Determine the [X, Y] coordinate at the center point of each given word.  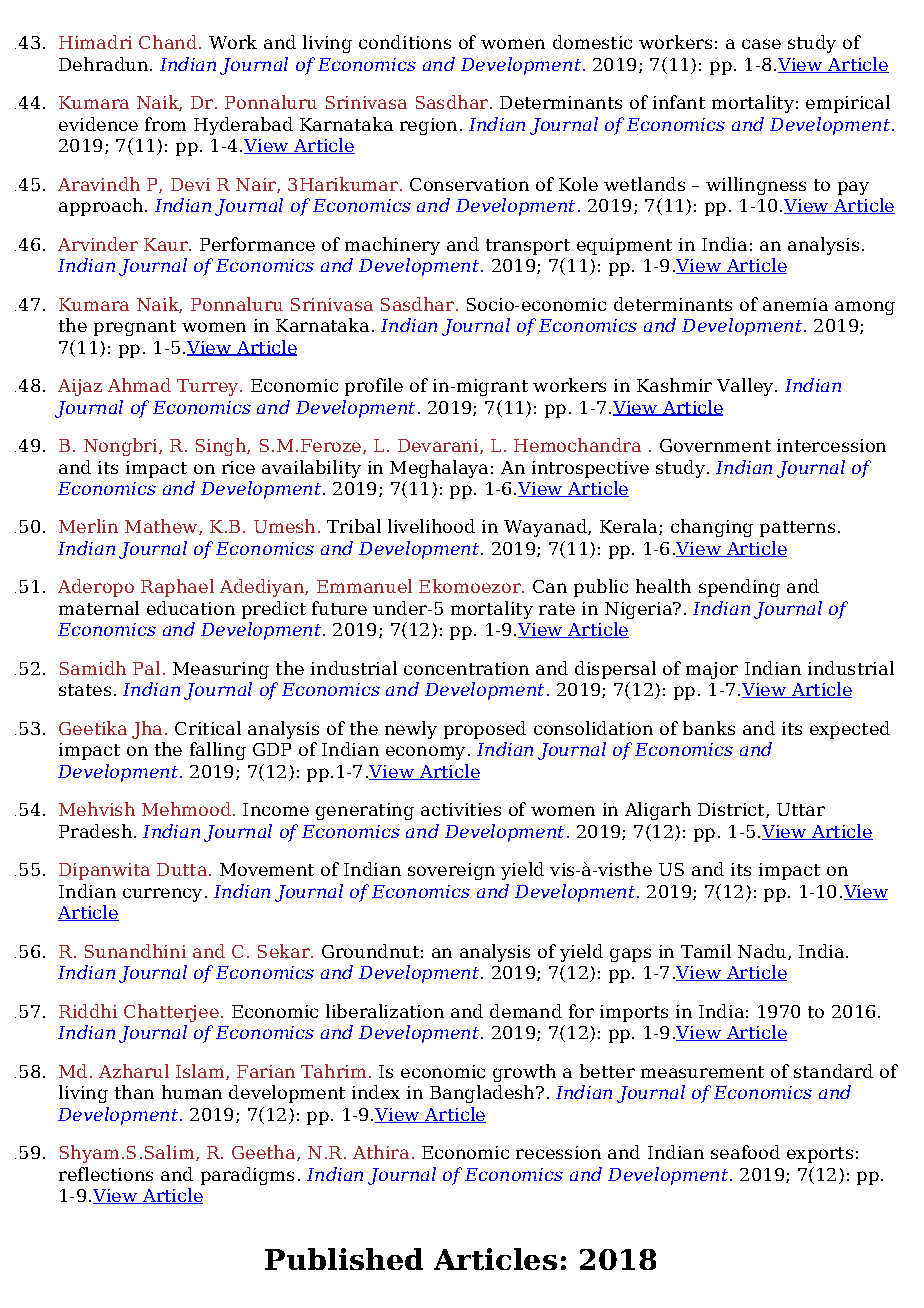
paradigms [247, 1176]
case [761, 44]
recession [558, 1152]
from [165, 124]
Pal [146, 668]
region [428, 126]
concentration [466, 668]
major [712, 670]
